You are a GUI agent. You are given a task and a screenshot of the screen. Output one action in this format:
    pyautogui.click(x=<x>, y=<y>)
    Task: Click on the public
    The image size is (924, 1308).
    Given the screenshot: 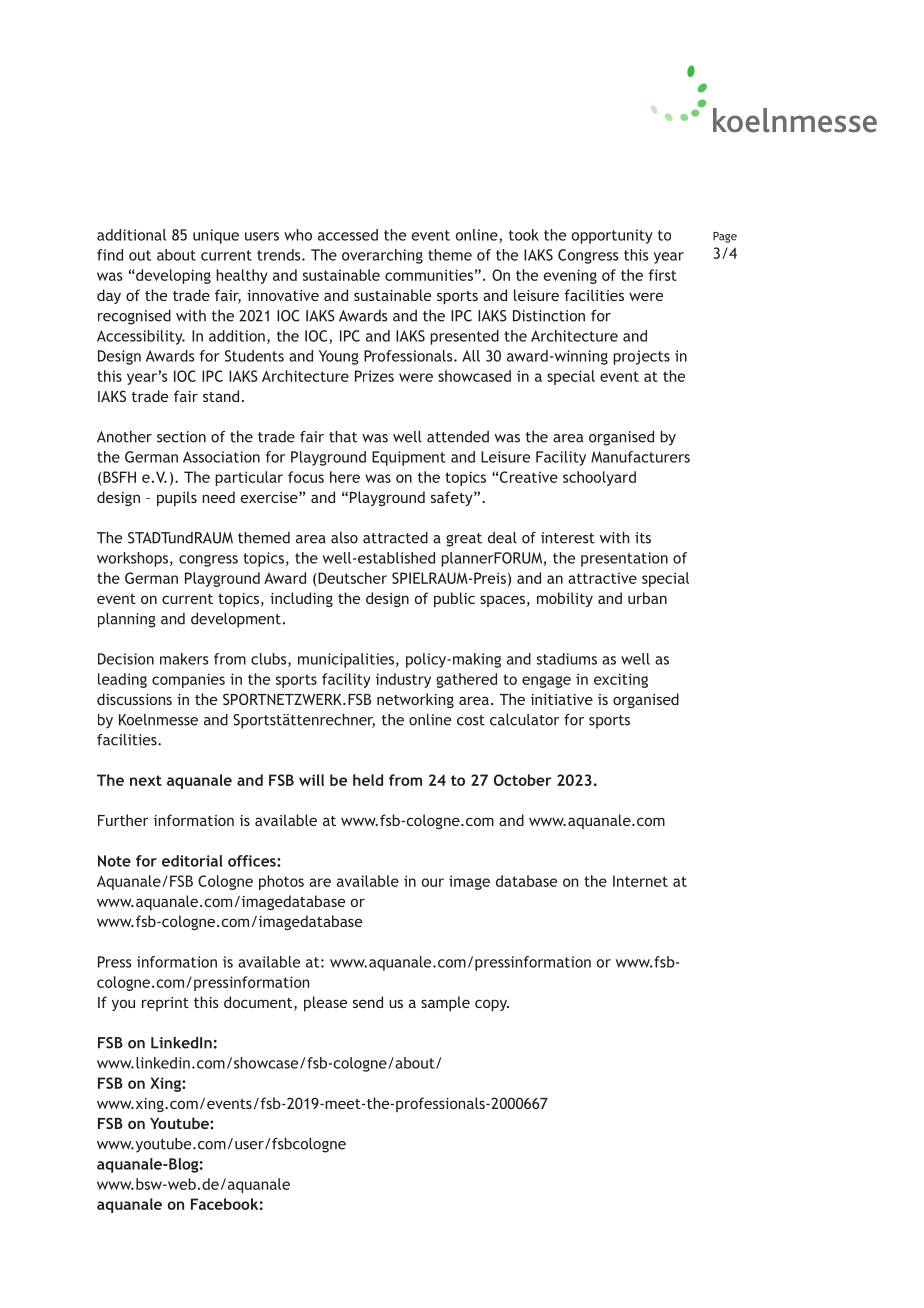 What is the action you would take?
    pyautogui.click(x=454, y=599)
